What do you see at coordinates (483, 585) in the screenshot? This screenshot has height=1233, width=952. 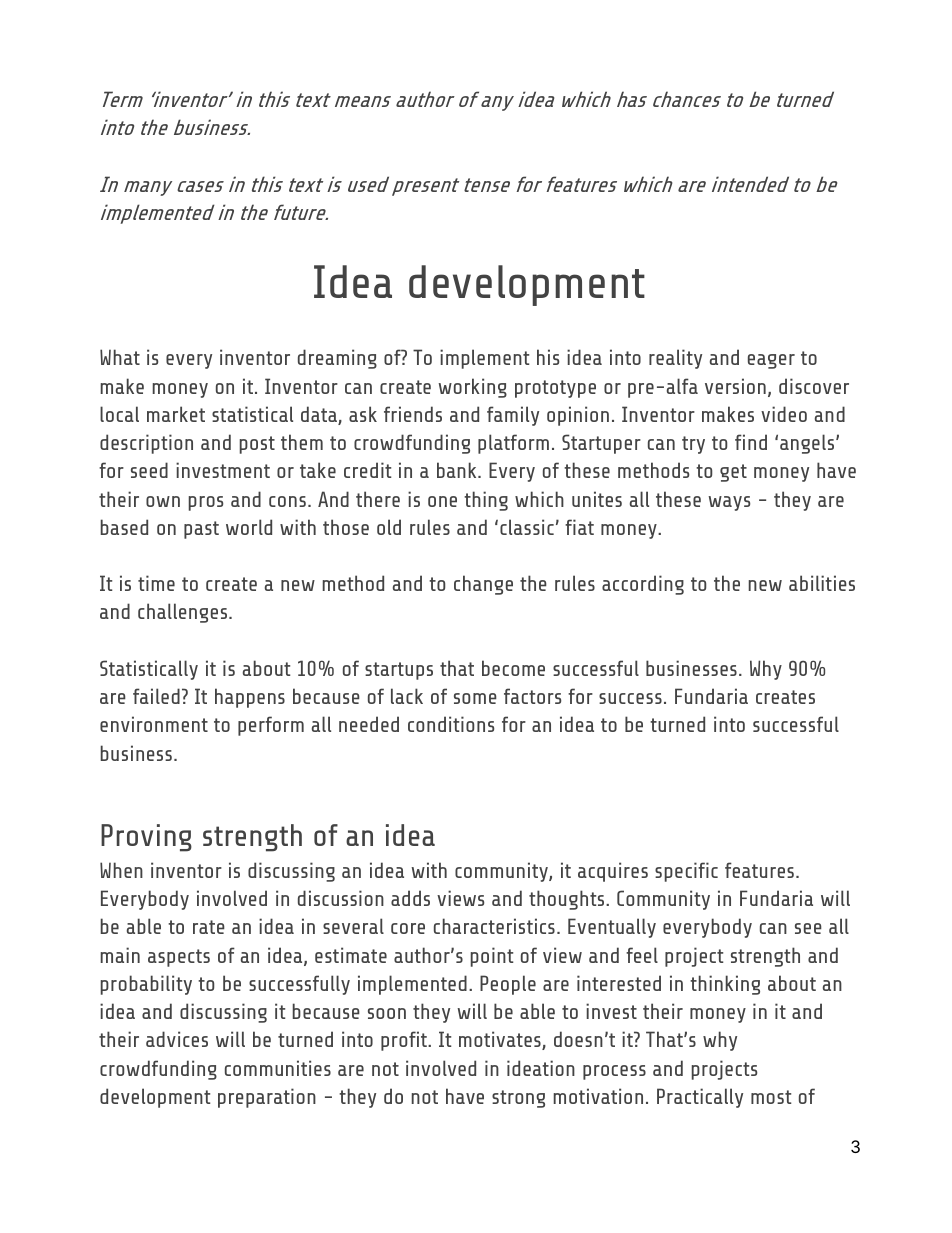 I see `change` at bounding box center [483, 585].
